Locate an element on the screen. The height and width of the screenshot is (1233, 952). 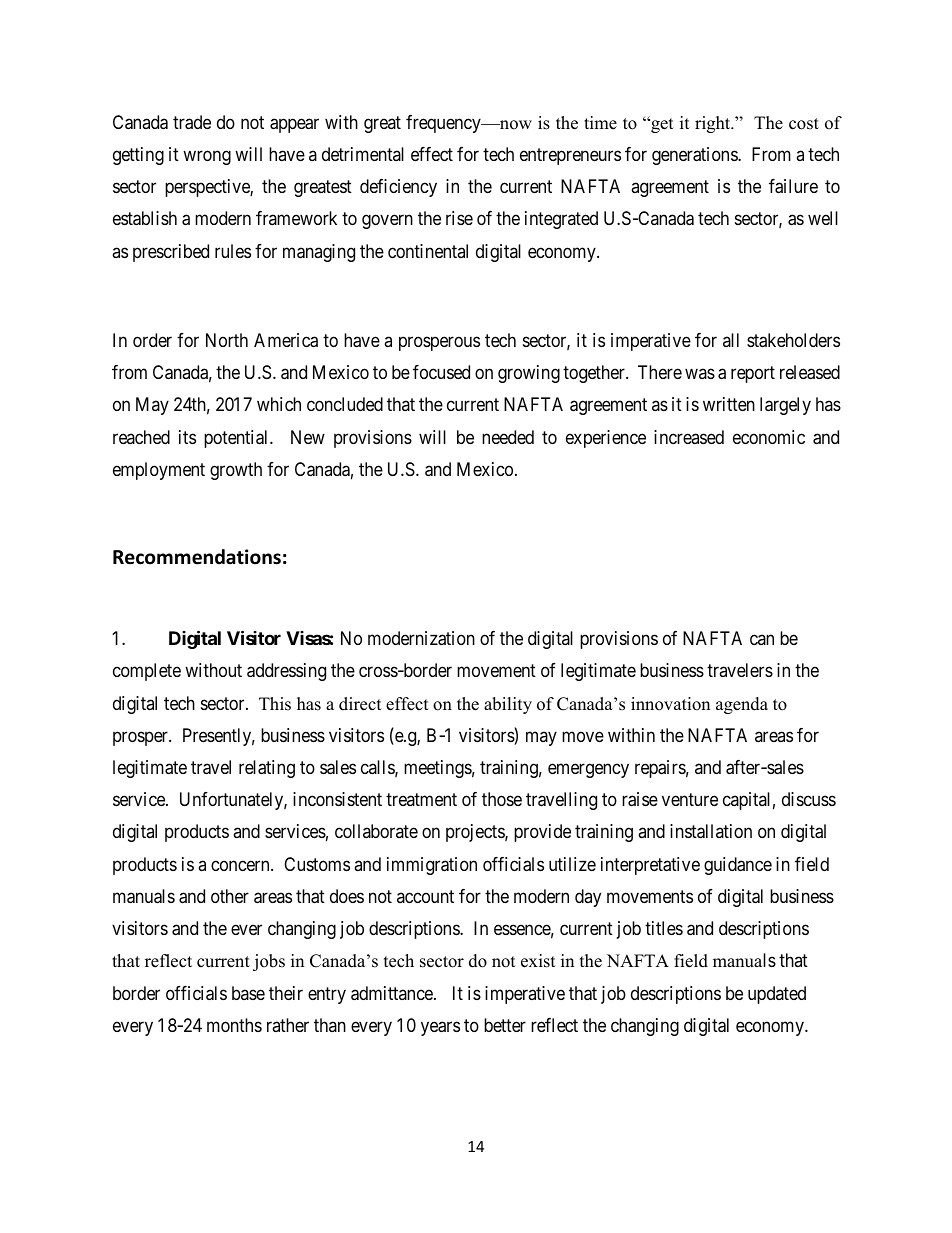
generations is located at coordinates (695, 156).
